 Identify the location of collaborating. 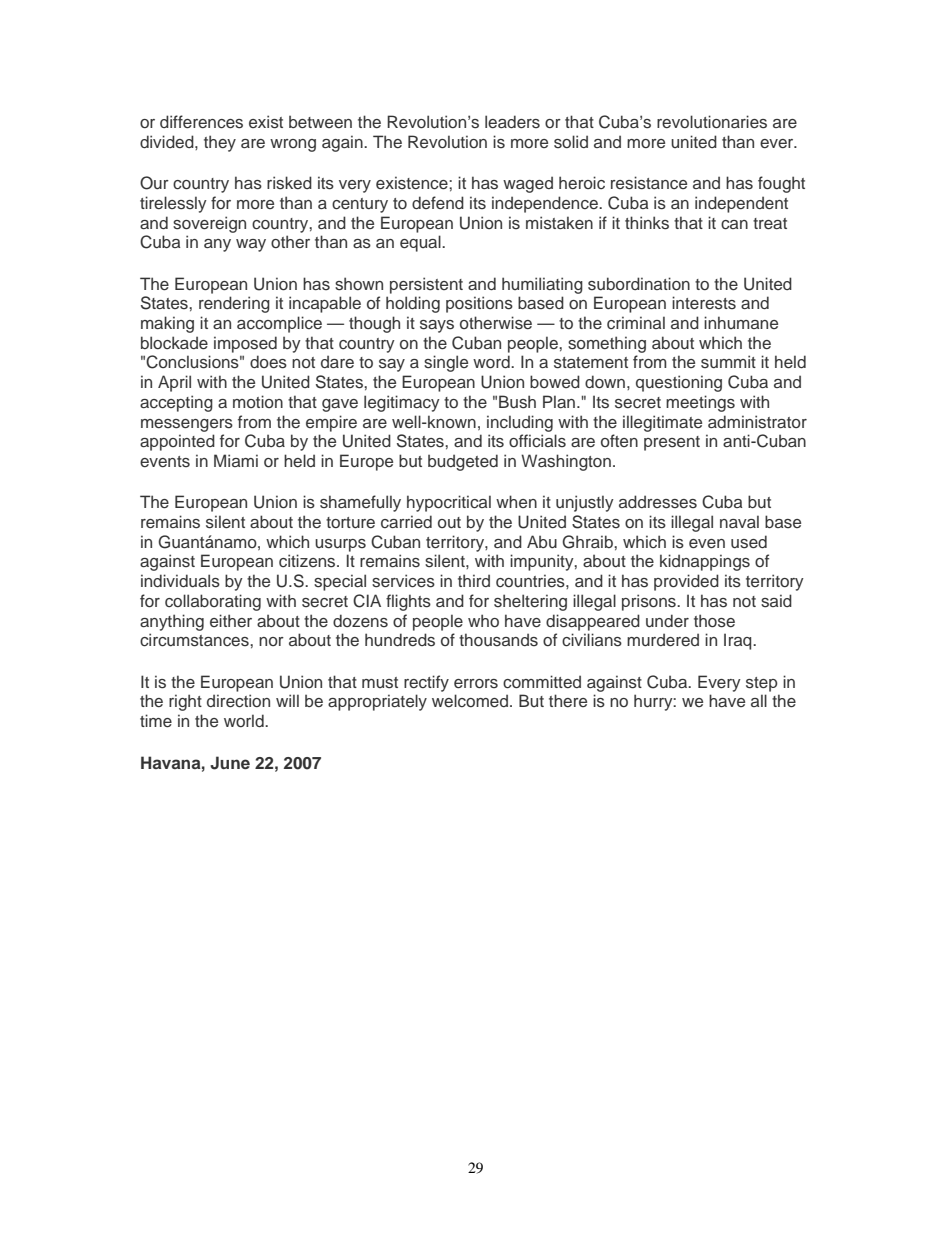
(213, 602).
